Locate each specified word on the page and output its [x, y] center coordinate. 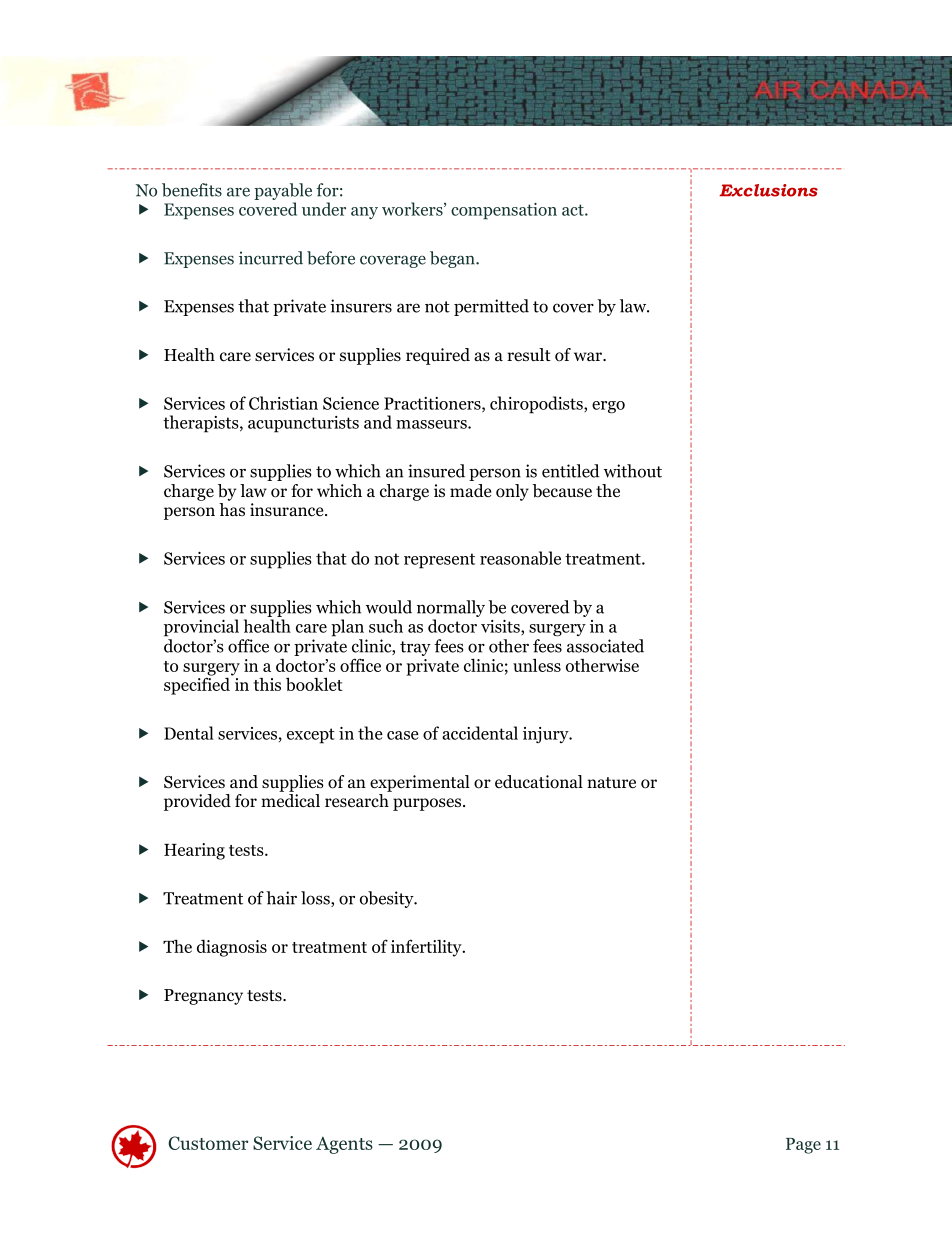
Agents [344, 1145]
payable [283, 191]
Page [803, 1146]
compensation [504, 211]
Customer [208, 1143]
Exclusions [768, 190]
